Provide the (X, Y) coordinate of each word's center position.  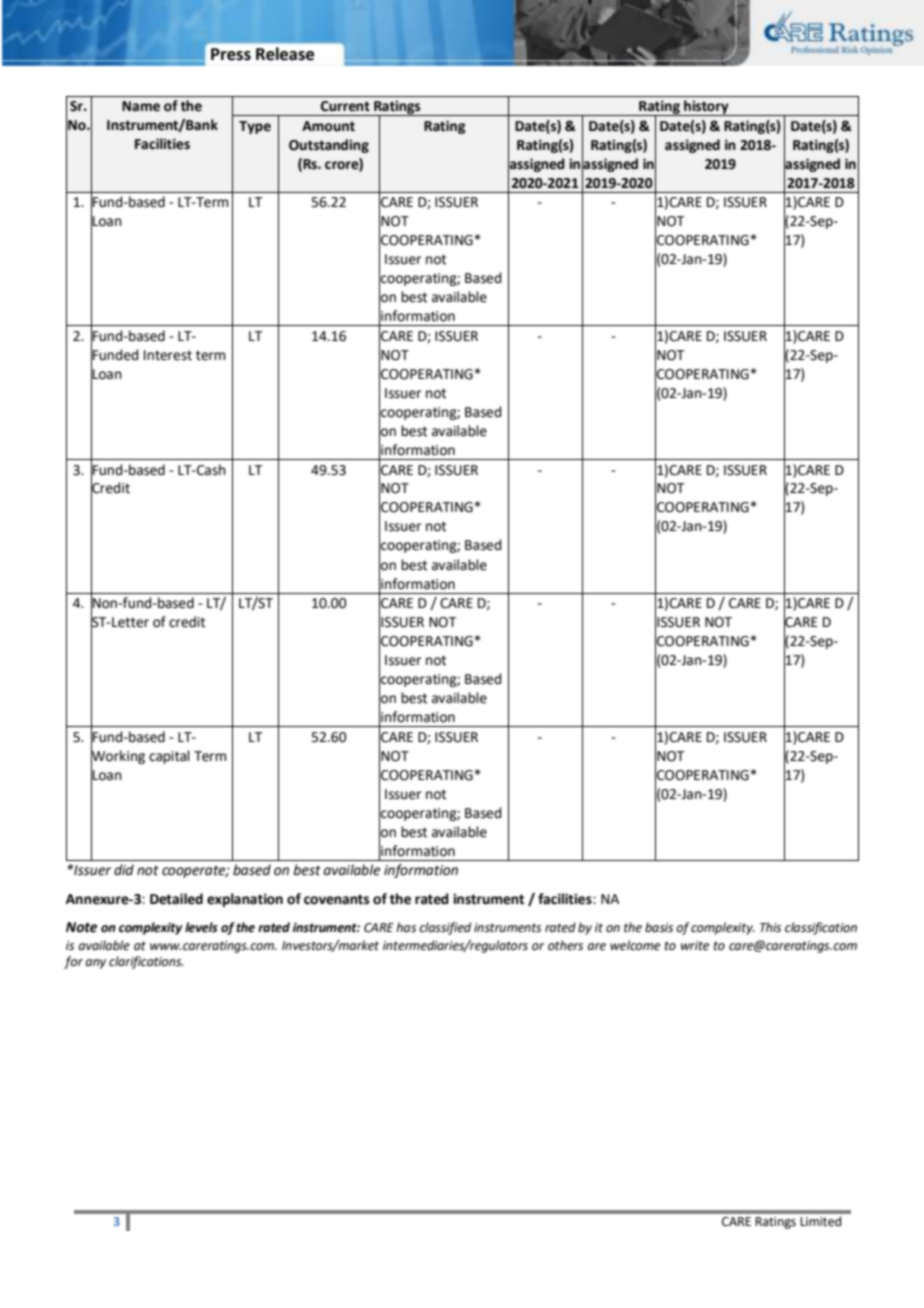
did (124, 870)
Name (141, 106)
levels (201, 927)
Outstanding (329, 146)
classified (445, 928)
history (706, 108)
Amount (328, 126)
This (770, 927)
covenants (336, 899)
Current (345, 106)
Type (255, 127)
